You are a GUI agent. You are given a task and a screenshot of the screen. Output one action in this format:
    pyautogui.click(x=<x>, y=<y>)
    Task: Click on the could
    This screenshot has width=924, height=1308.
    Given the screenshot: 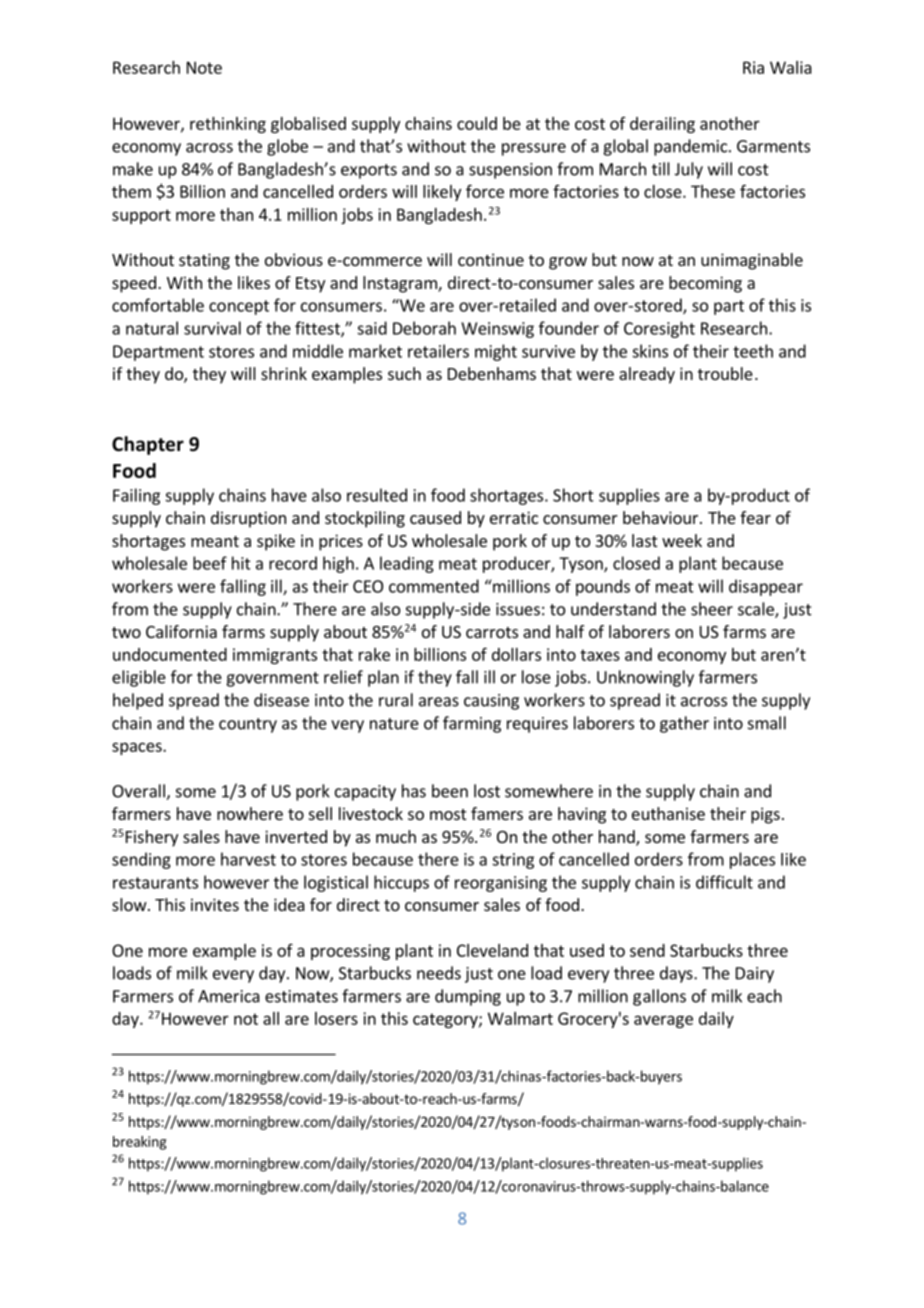 What is the action you would take?
    pyautogui.click(x=477, y=123)
